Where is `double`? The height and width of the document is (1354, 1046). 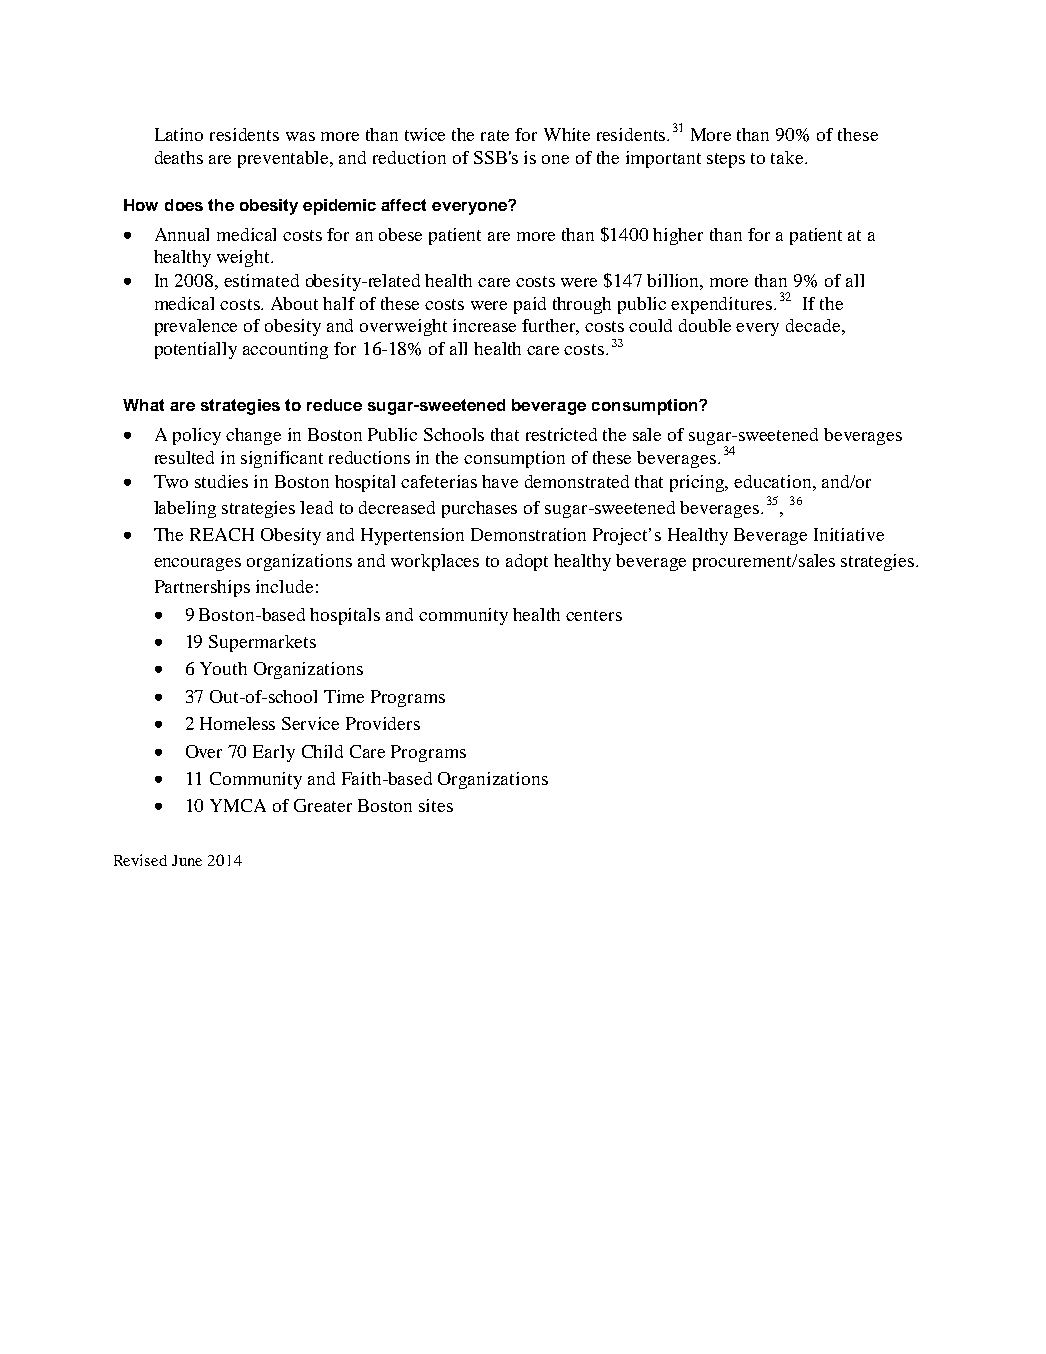 double is located at coordinates (705, 325).
